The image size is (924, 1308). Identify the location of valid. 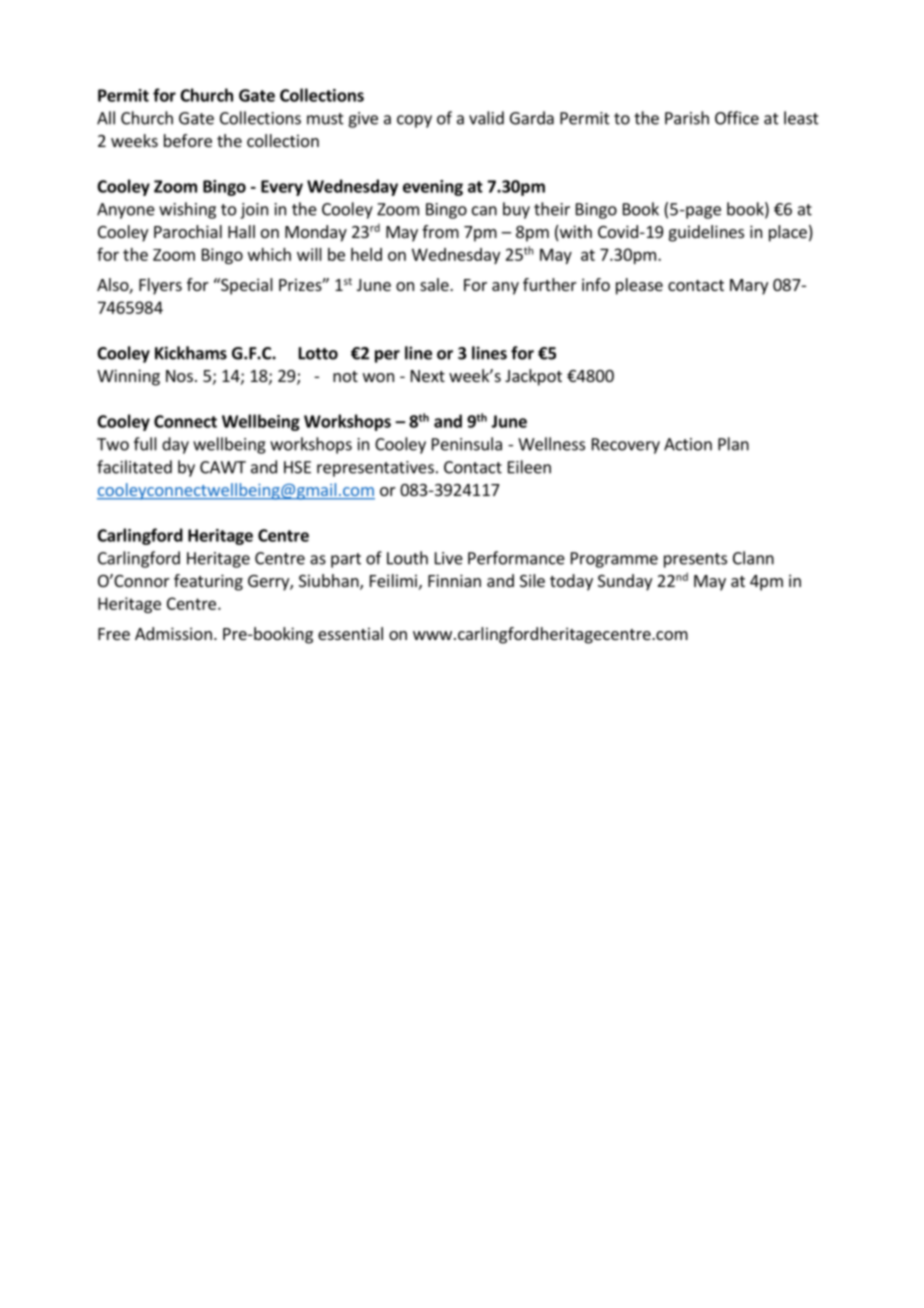
(486, 118).
